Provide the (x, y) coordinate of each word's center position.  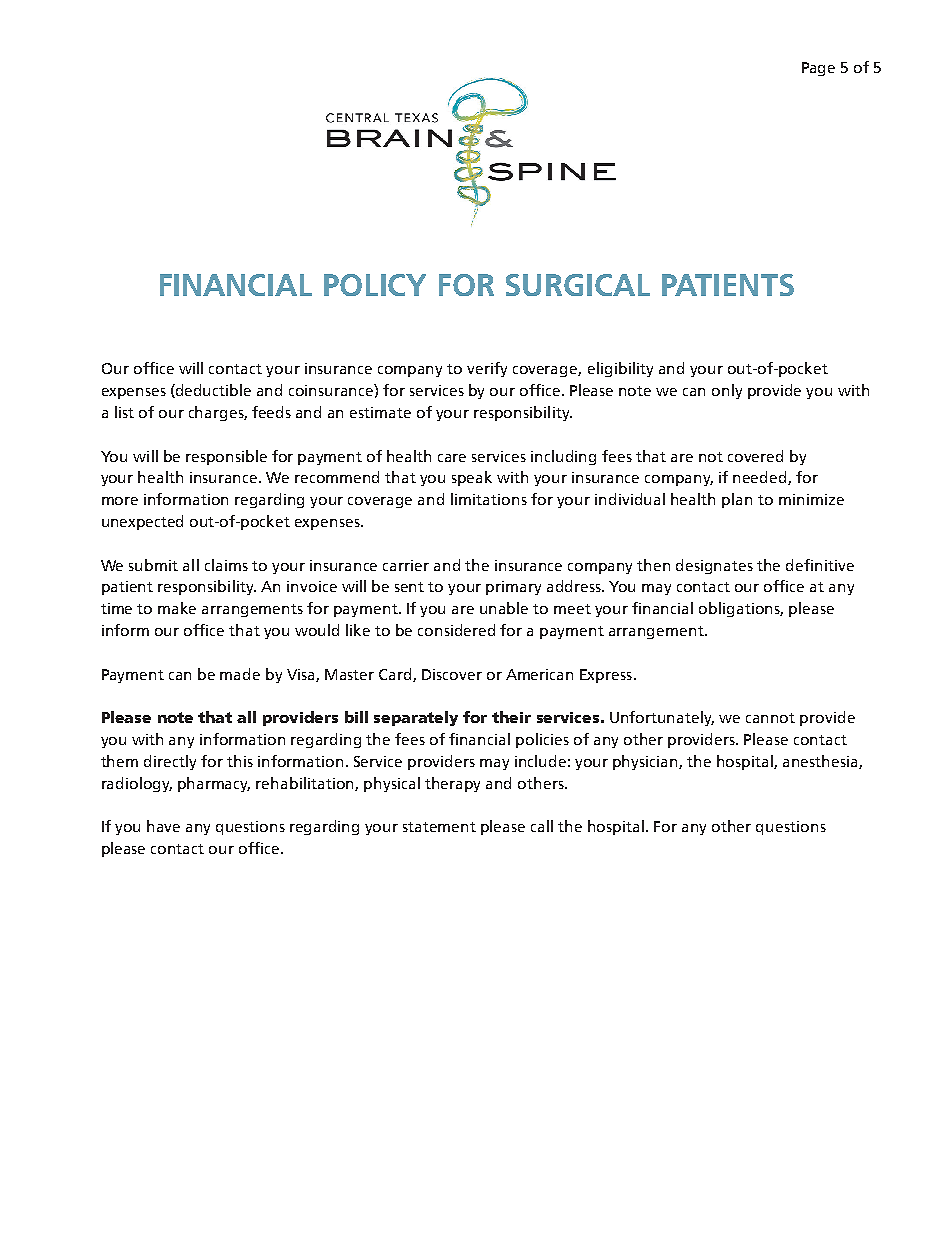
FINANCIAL (236, 285)
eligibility (620, 369)
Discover (452, 674)
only (727, 391)
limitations (489, 499)
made (240, 674)
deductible (212, 391)
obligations (741, 609)
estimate (380, 412)
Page (818, 69)
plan (737, 500)
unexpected (142, 522)
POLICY (375, 285)
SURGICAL (578, 285)
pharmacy (214, 784)
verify (487, 369)
